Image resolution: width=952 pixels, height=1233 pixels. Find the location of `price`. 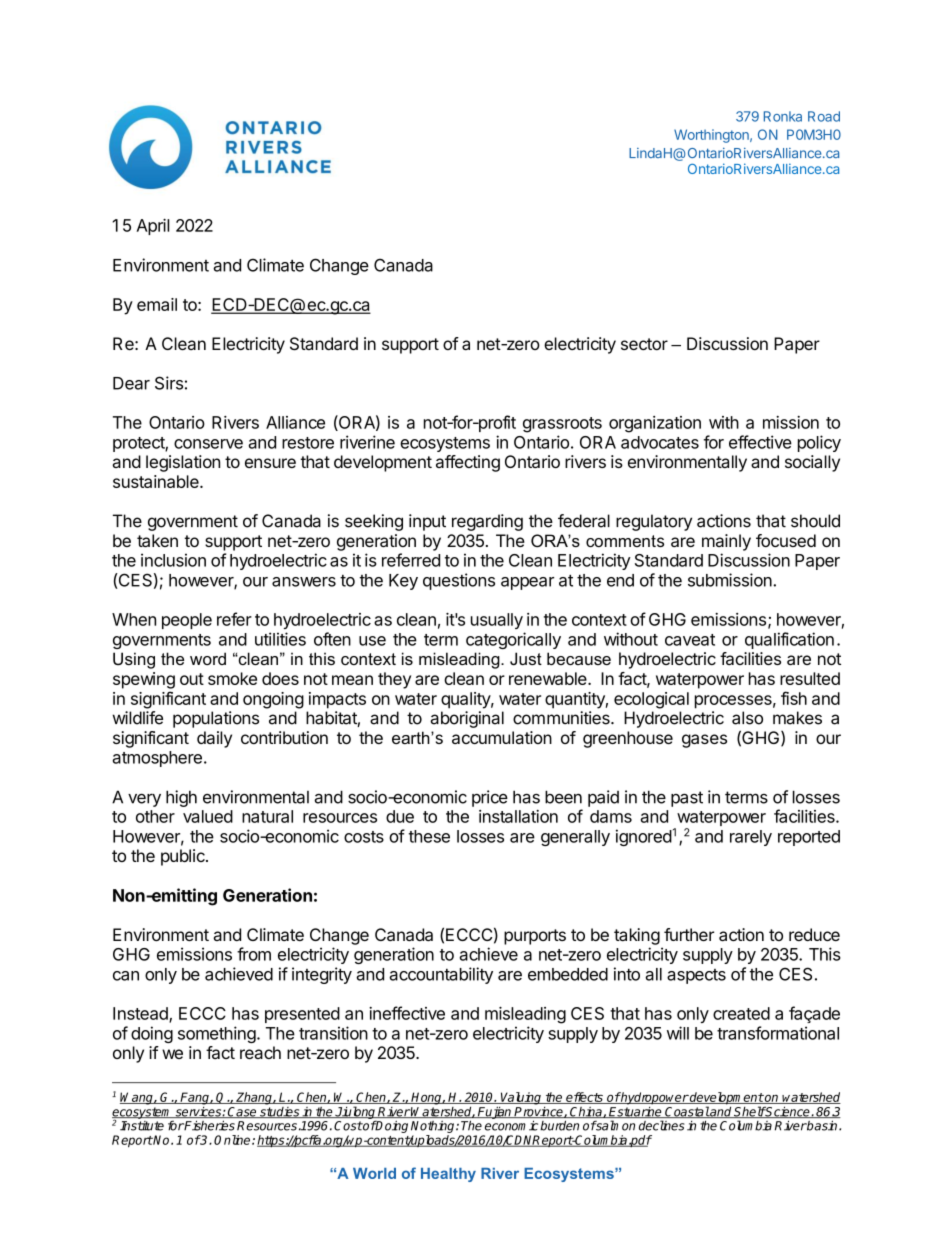

price is located at coordinates (490, 798).
